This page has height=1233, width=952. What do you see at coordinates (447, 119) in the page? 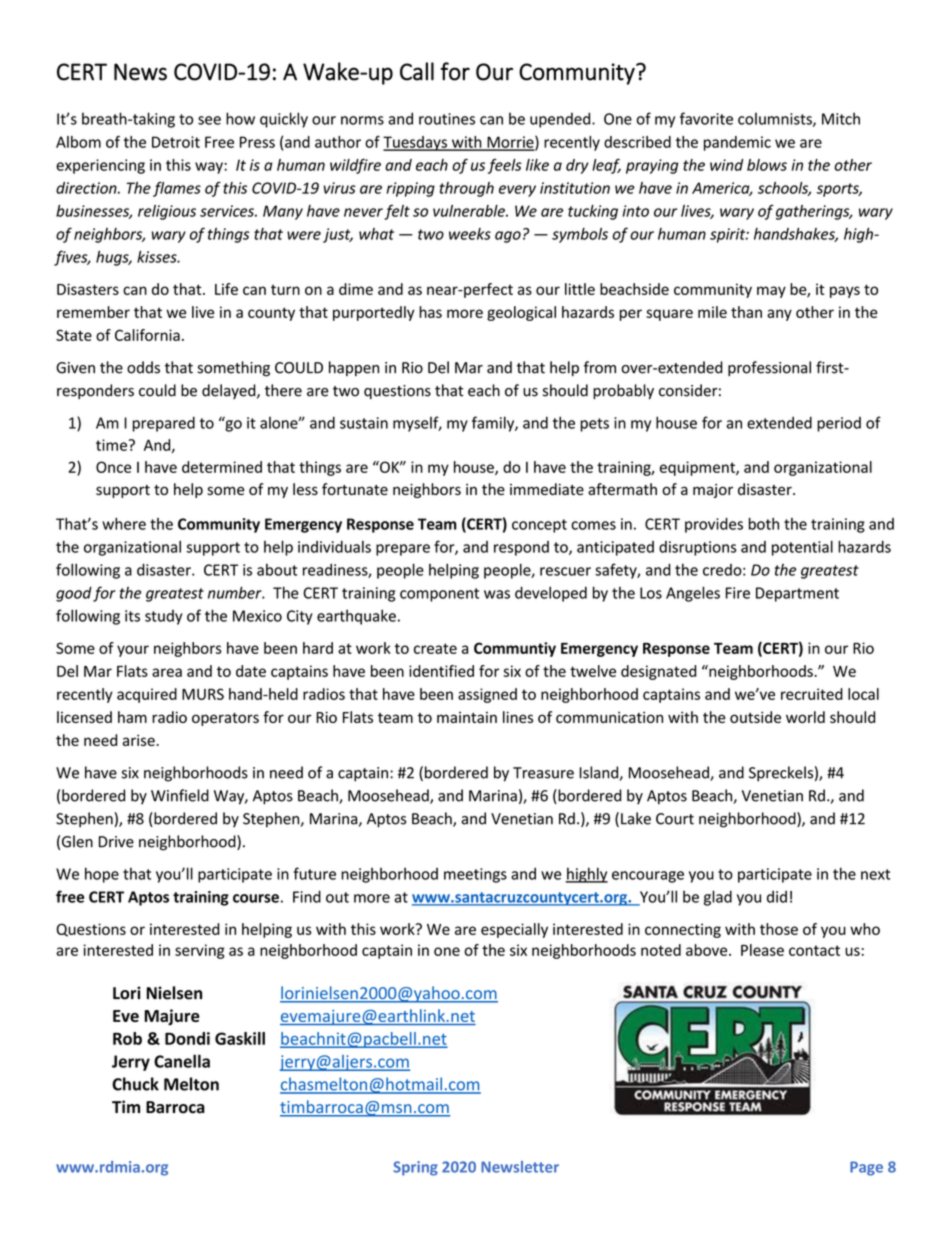
I see `routines` at bounding box center [447, 119].
